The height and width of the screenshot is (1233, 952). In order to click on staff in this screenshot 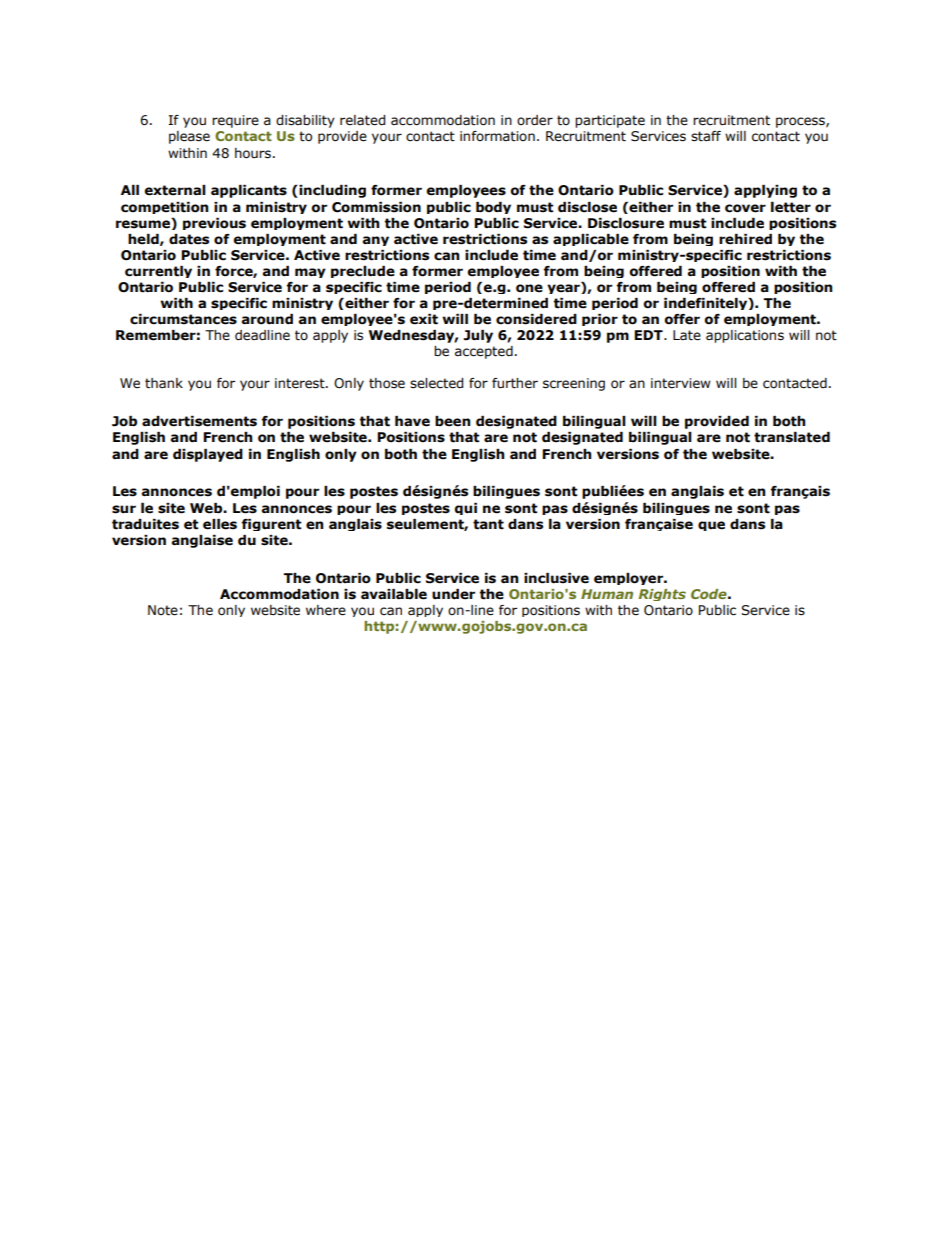, I will do `click(706, 136)`.
